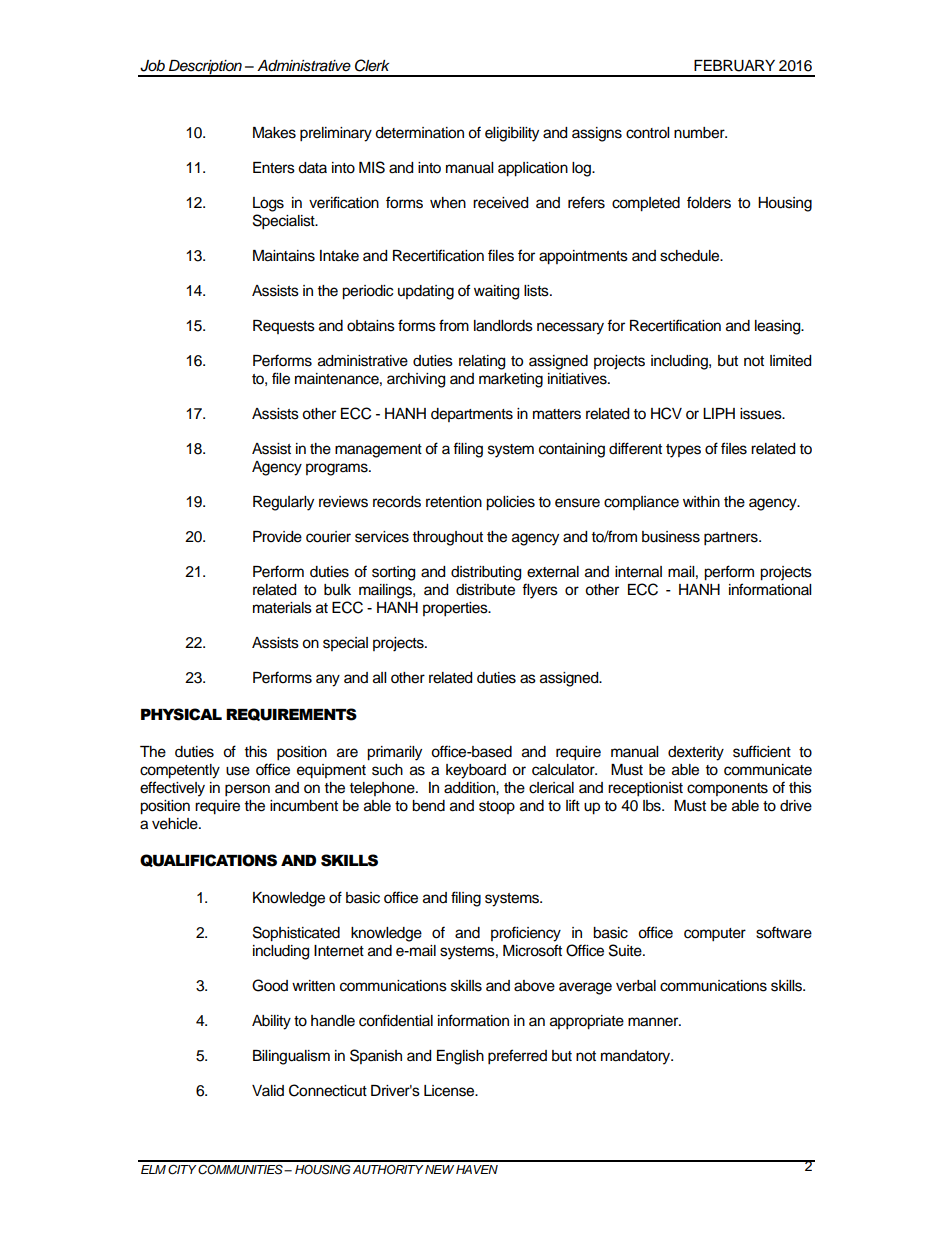 This image has height=1233, width=952. What do you see at coordinates (472, 415) in the image?
I see `departments` at bounding box center [472, 415].
